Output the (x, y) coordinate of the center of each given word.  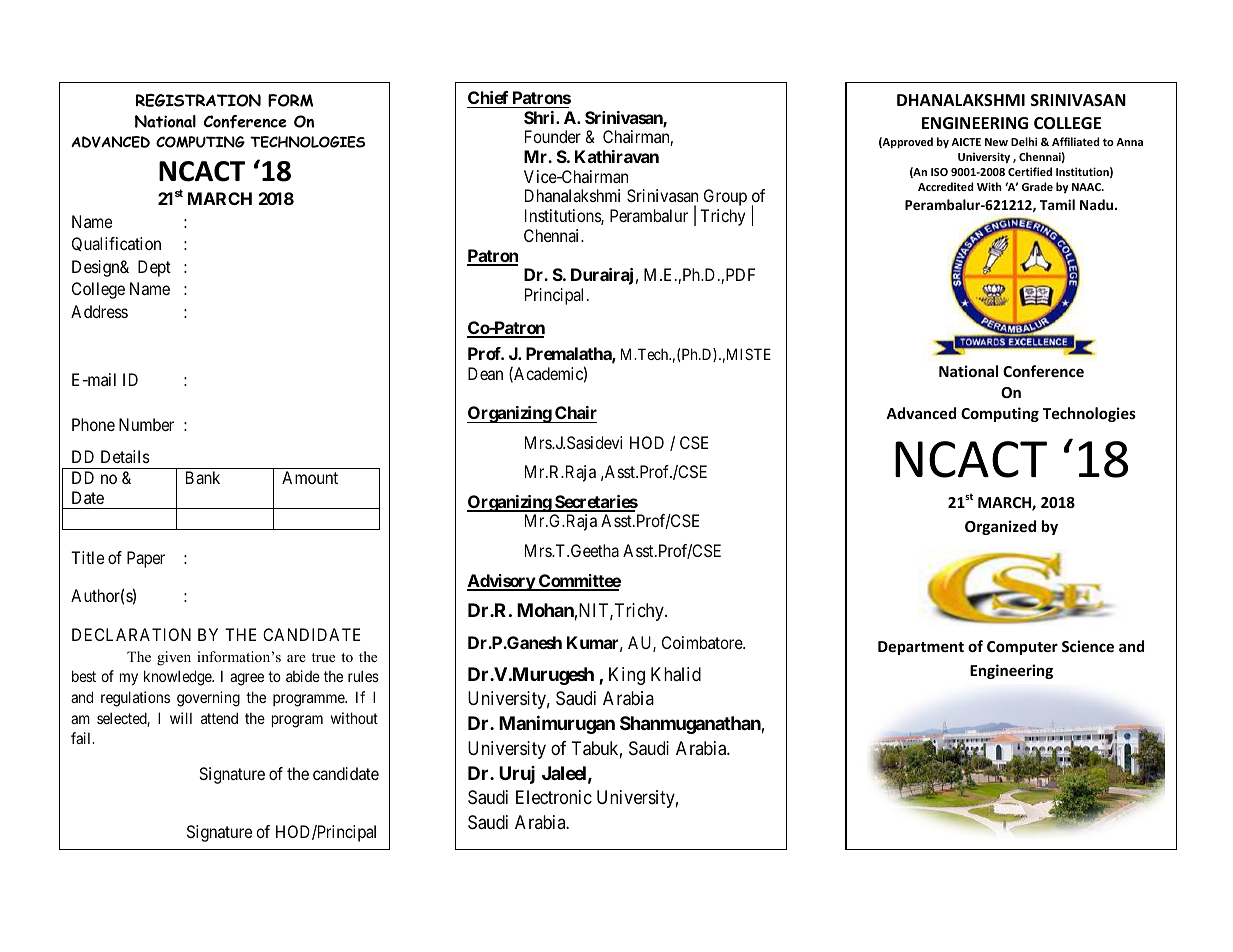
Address (99, 311)
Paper (146, 559)
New (996, 142)
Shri (540, 117)
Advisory (501, 582)
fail (82, 738)
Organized (1000, 527)
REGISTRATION (198, 100)
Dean (485, 373)
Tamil (1057, 204)
